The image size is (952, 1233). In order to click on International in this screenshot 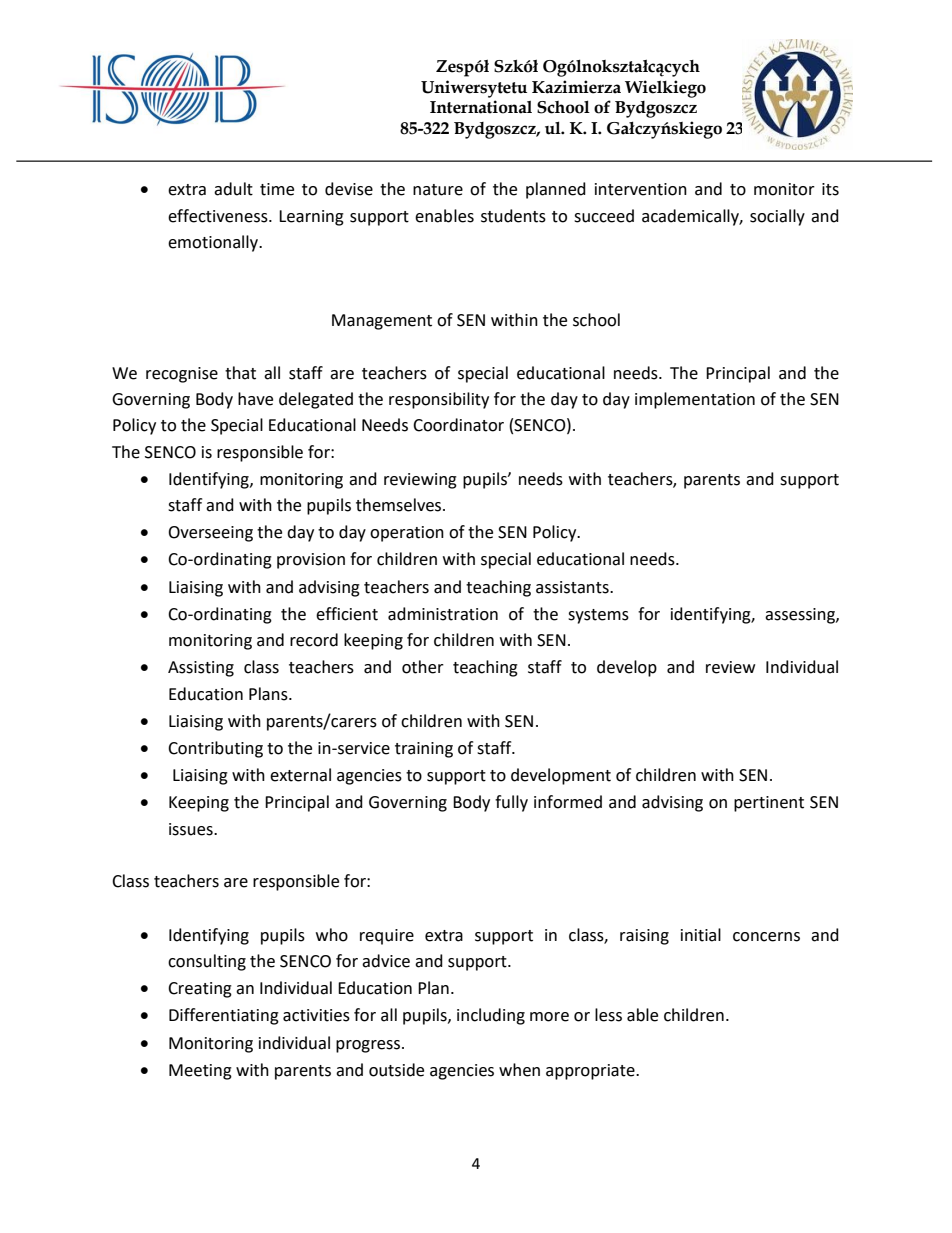, I will do `click(481, 107)`.
